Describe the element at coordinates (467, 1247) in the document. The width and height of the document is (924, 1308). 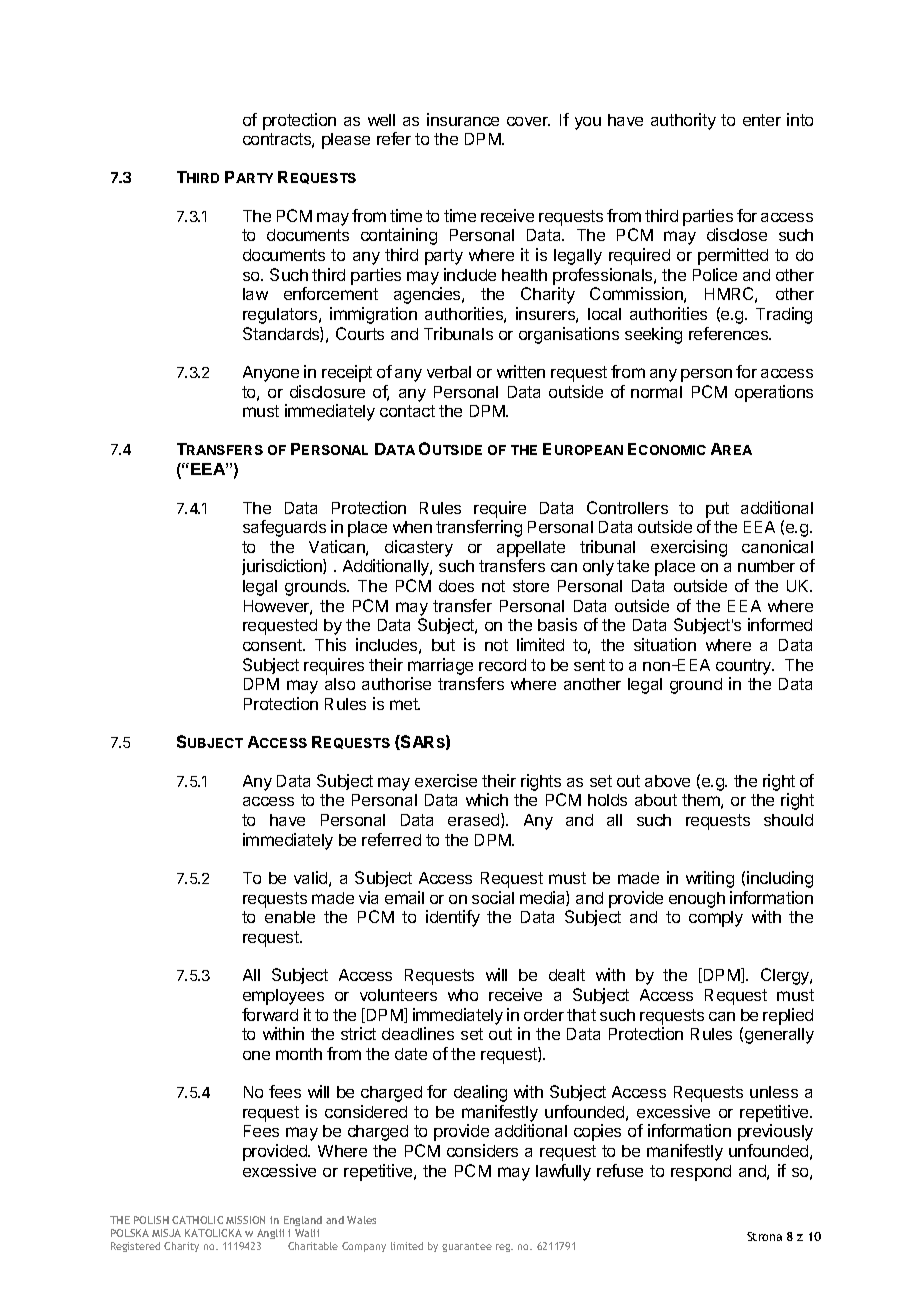
I see `guarantee` at that location.
